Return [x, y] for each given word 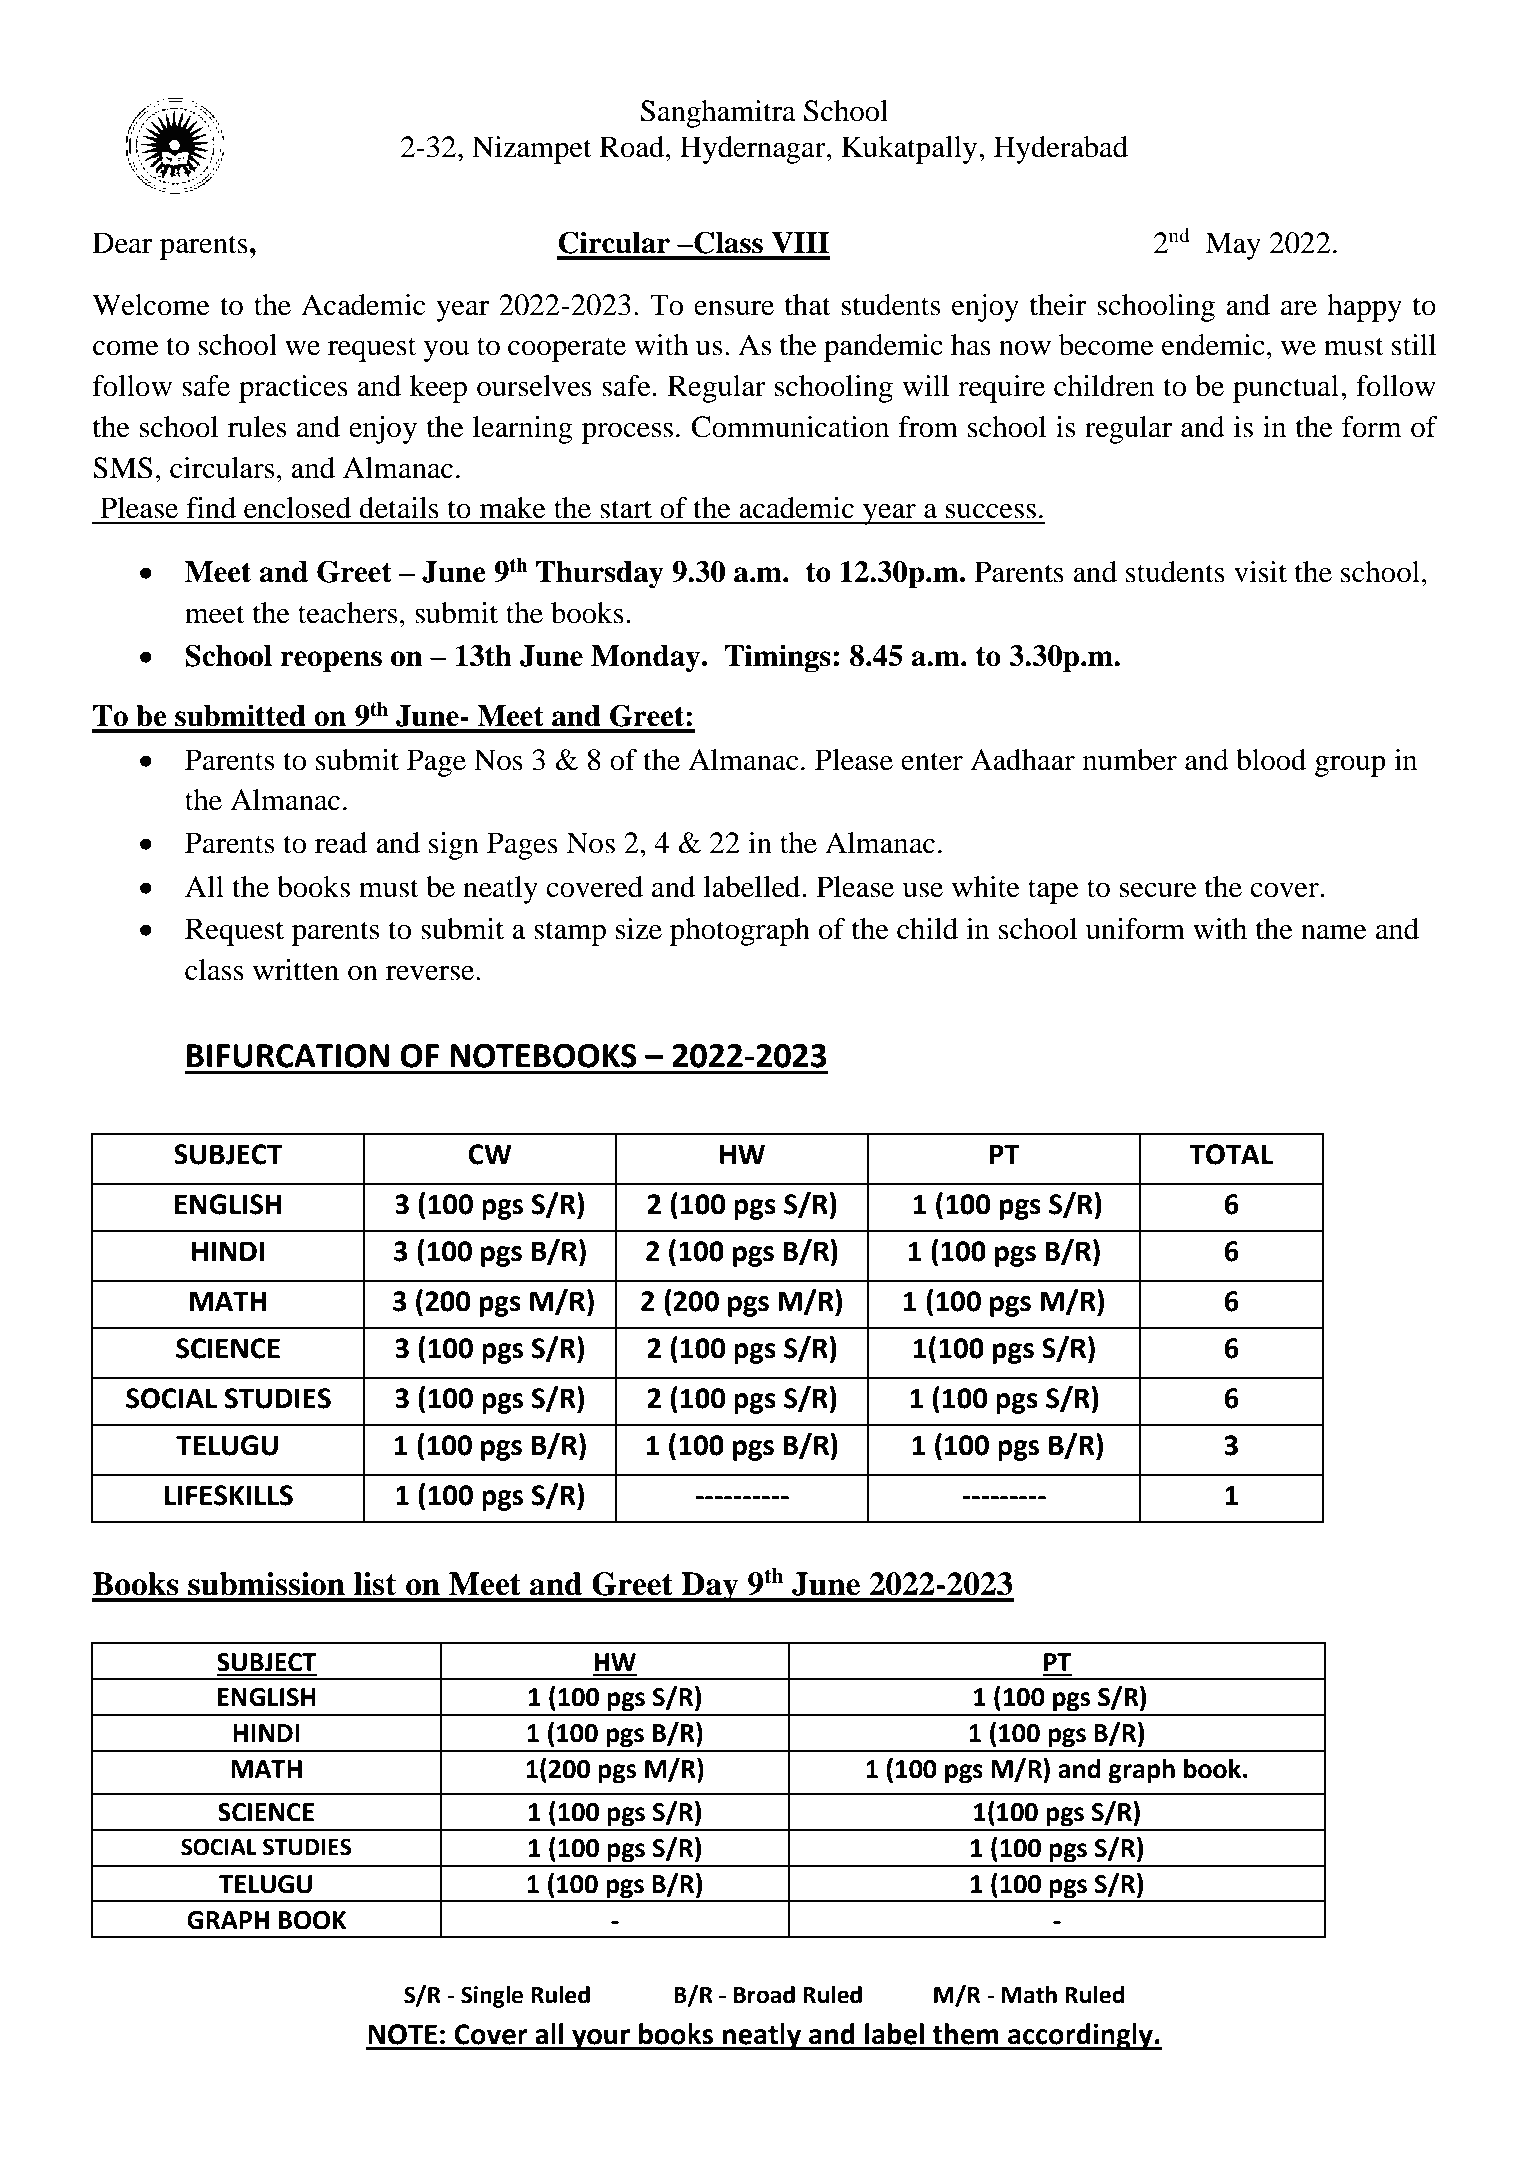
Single [492, 1997]
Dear [122, 243]
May [1233, 246]
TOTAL [1231, 1154]
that [808, 305]
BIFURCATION [288, 1056]
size [638, 929]
